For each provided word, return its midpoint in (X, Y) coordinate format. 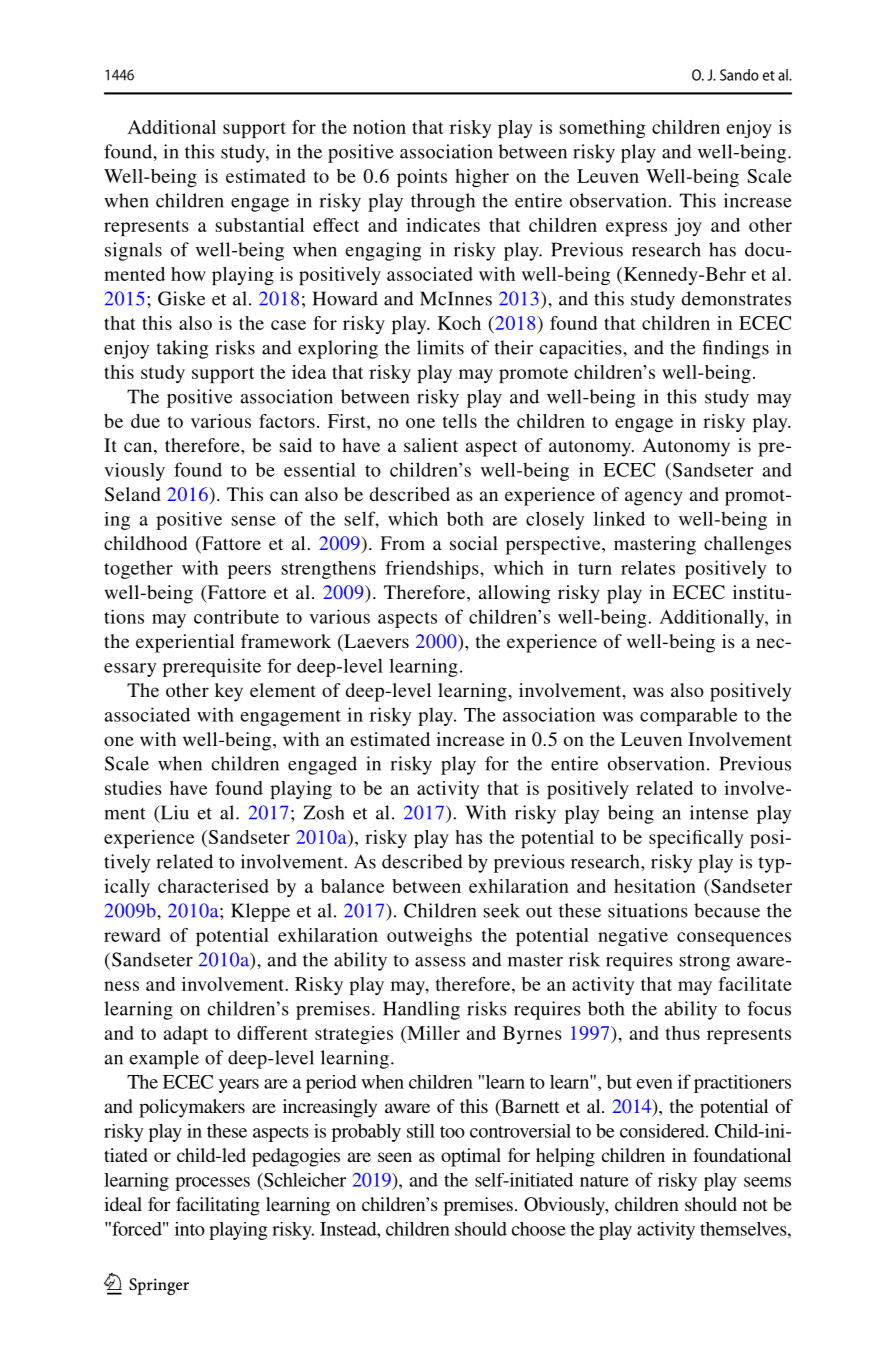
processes (212, 1184)
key (229, 692)
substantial (260, 225)
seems (767, 1182)
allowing (515, 594)
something (603, 129)
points (422, 178)
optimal (471, 1157)
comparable (688, 717)
